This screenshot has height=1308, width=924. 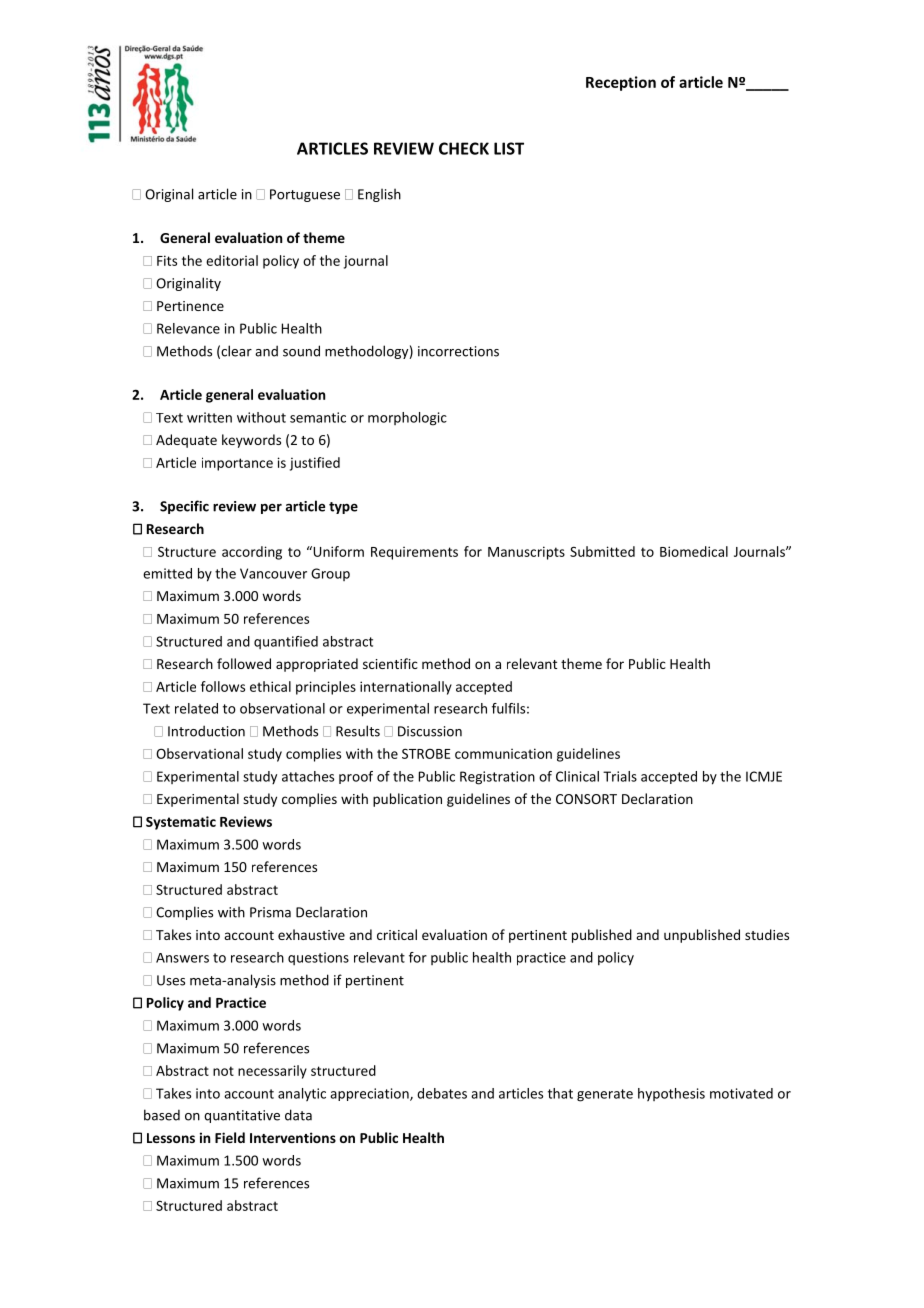 What do you see at coordinates (620, 776) in the screenshot?
I see `Trials` at bounding box center [620, 776].
